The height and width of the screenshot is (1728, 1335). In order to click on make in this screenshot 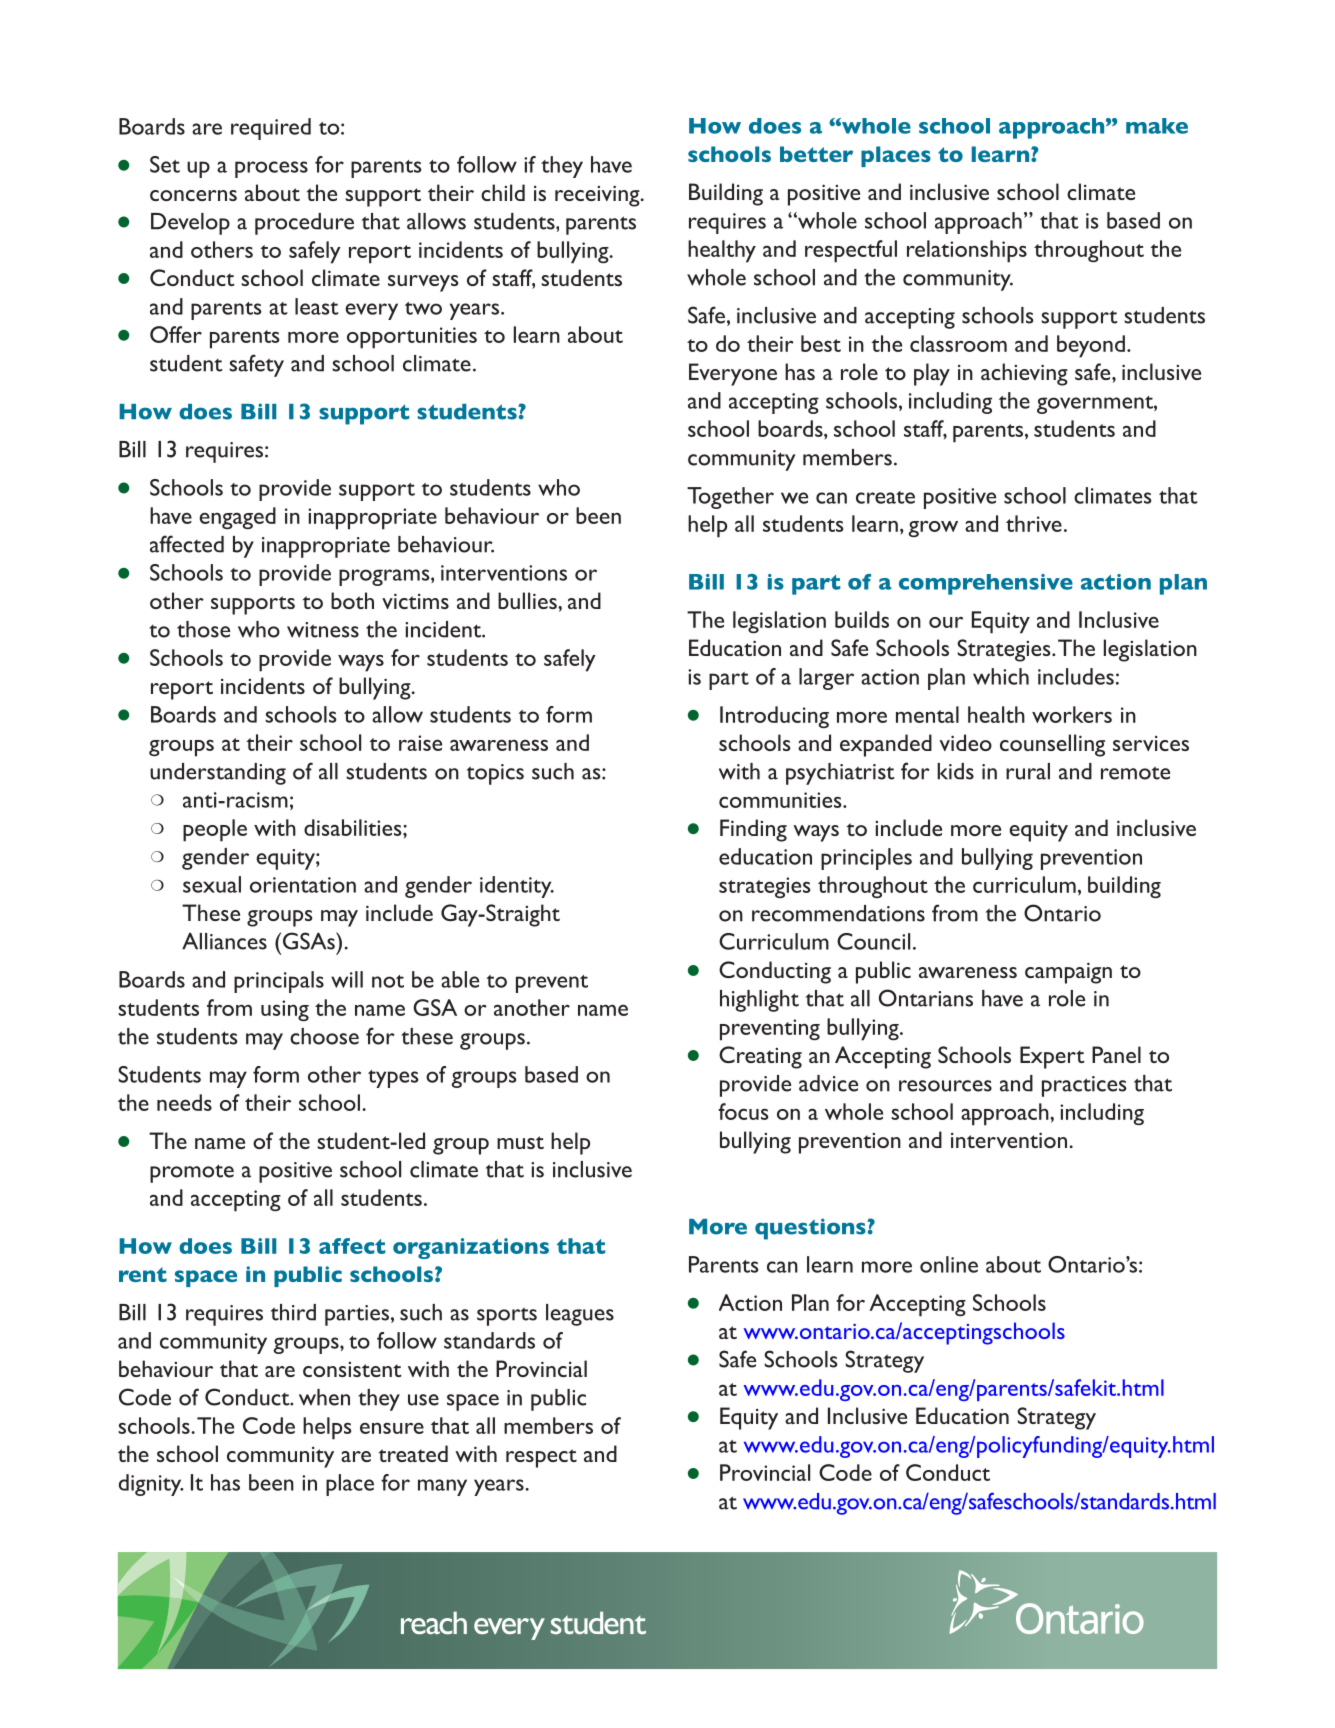, I will do `click(1157, 126)`.
